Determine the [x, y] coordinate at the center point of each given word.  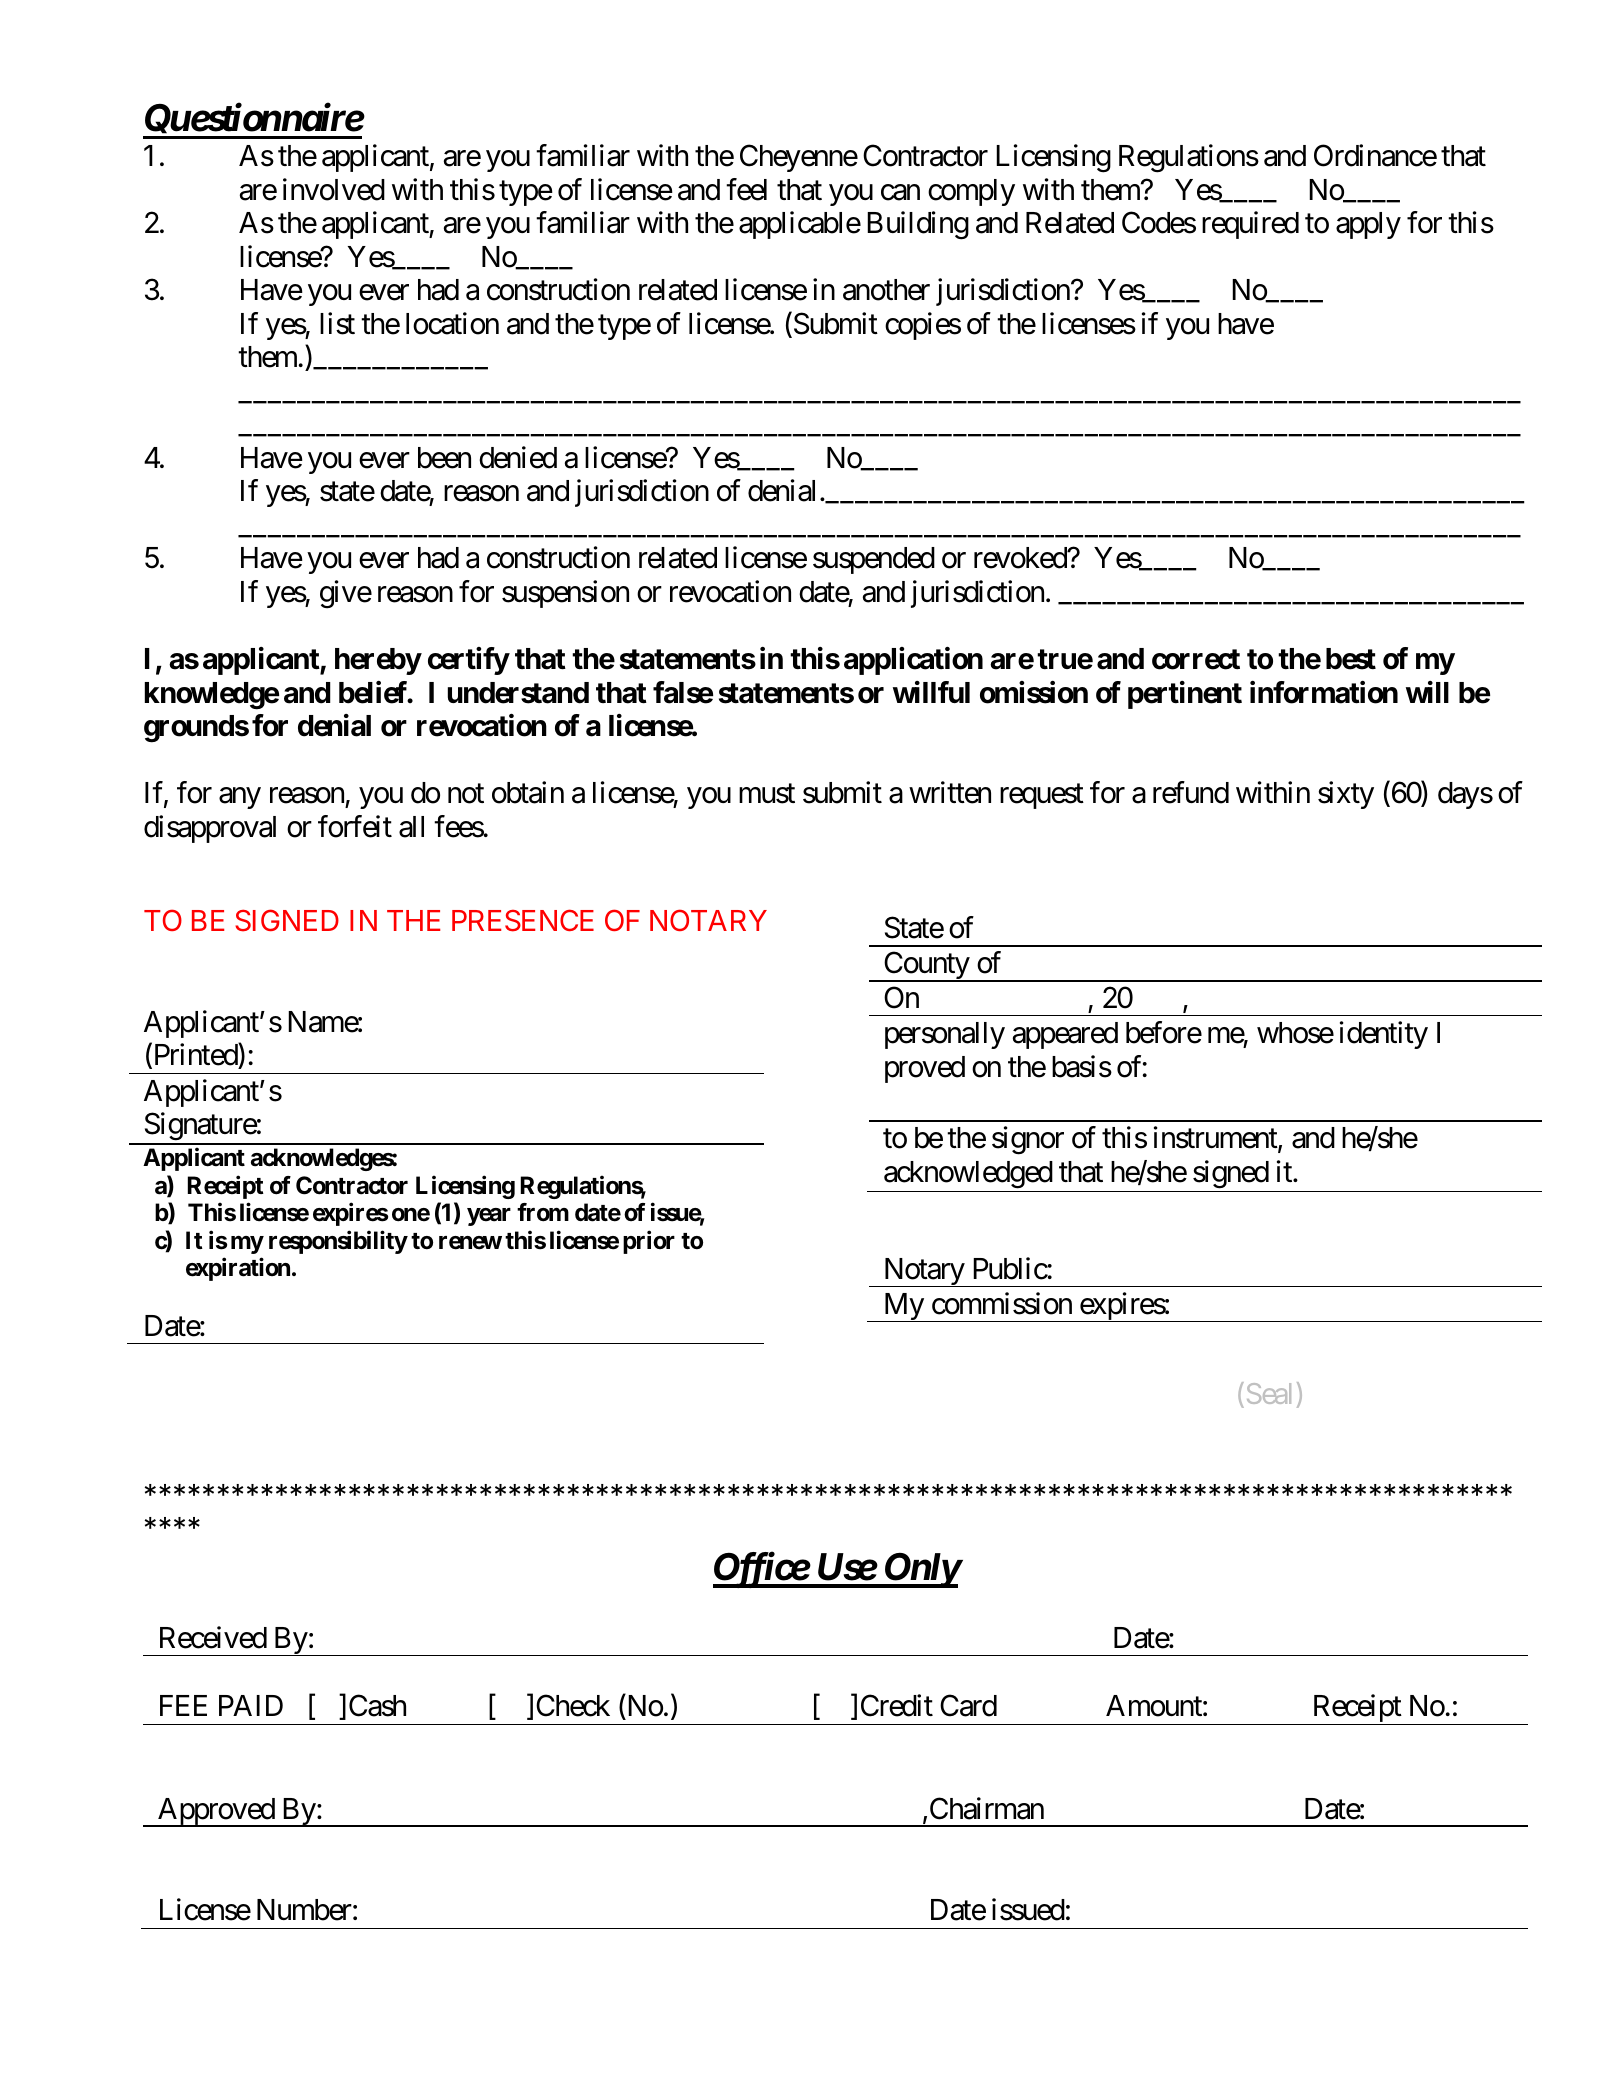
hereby [378, 661]
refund [1191, 793]
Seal [1269, 1393]
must [767, 794]
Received [213, 1637]
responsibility [338, 1242]
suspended [874, 560]
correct [1196, 659]
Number [304, 1910]
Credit [897, 1706]
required [1250, 225]
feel [746, 189]
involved [334, 189]
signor [1028, 1141]
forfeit [355, 826]
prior [649, 1242]
